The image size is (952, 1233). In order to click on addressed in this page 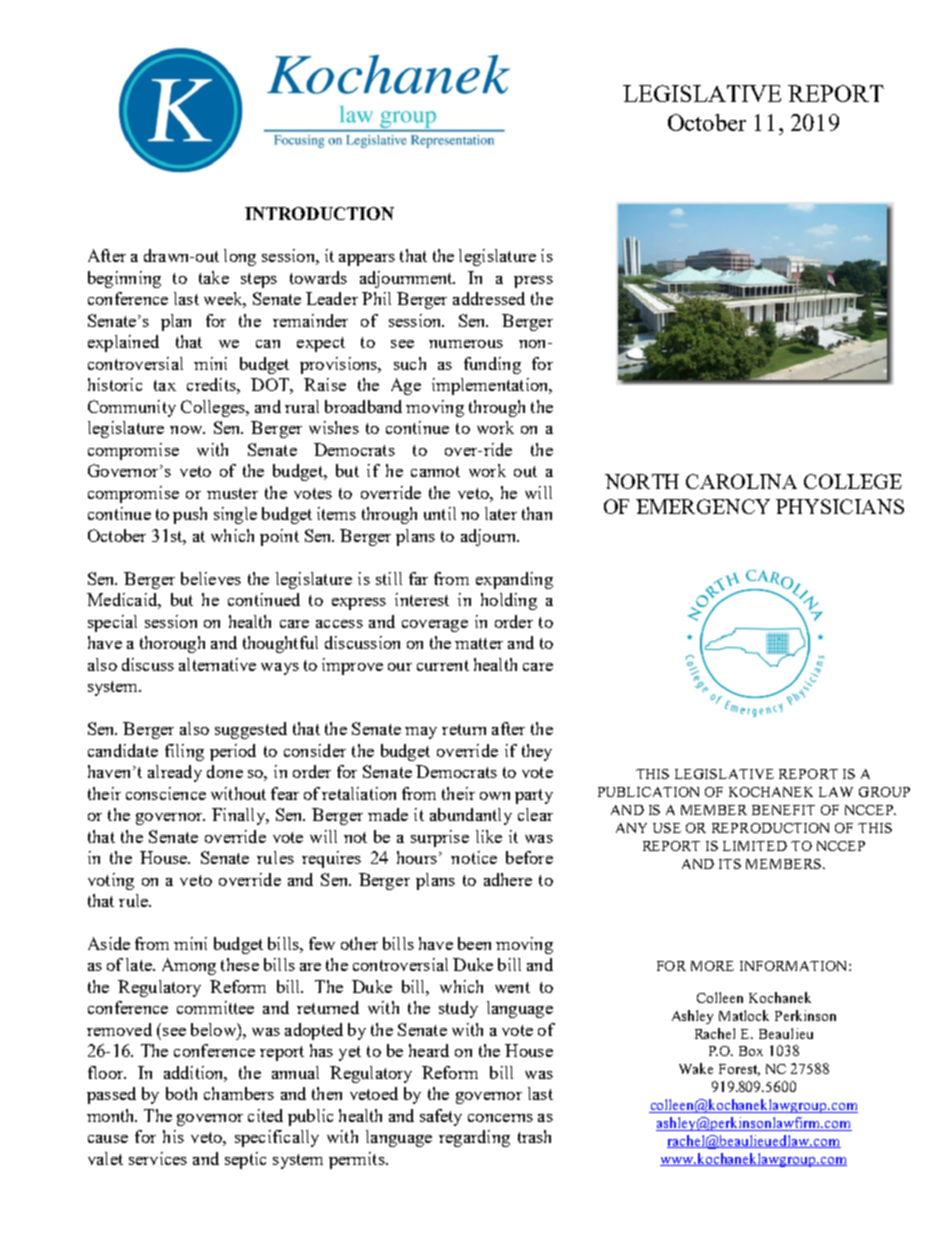, I will do `click(489, 298)`.
